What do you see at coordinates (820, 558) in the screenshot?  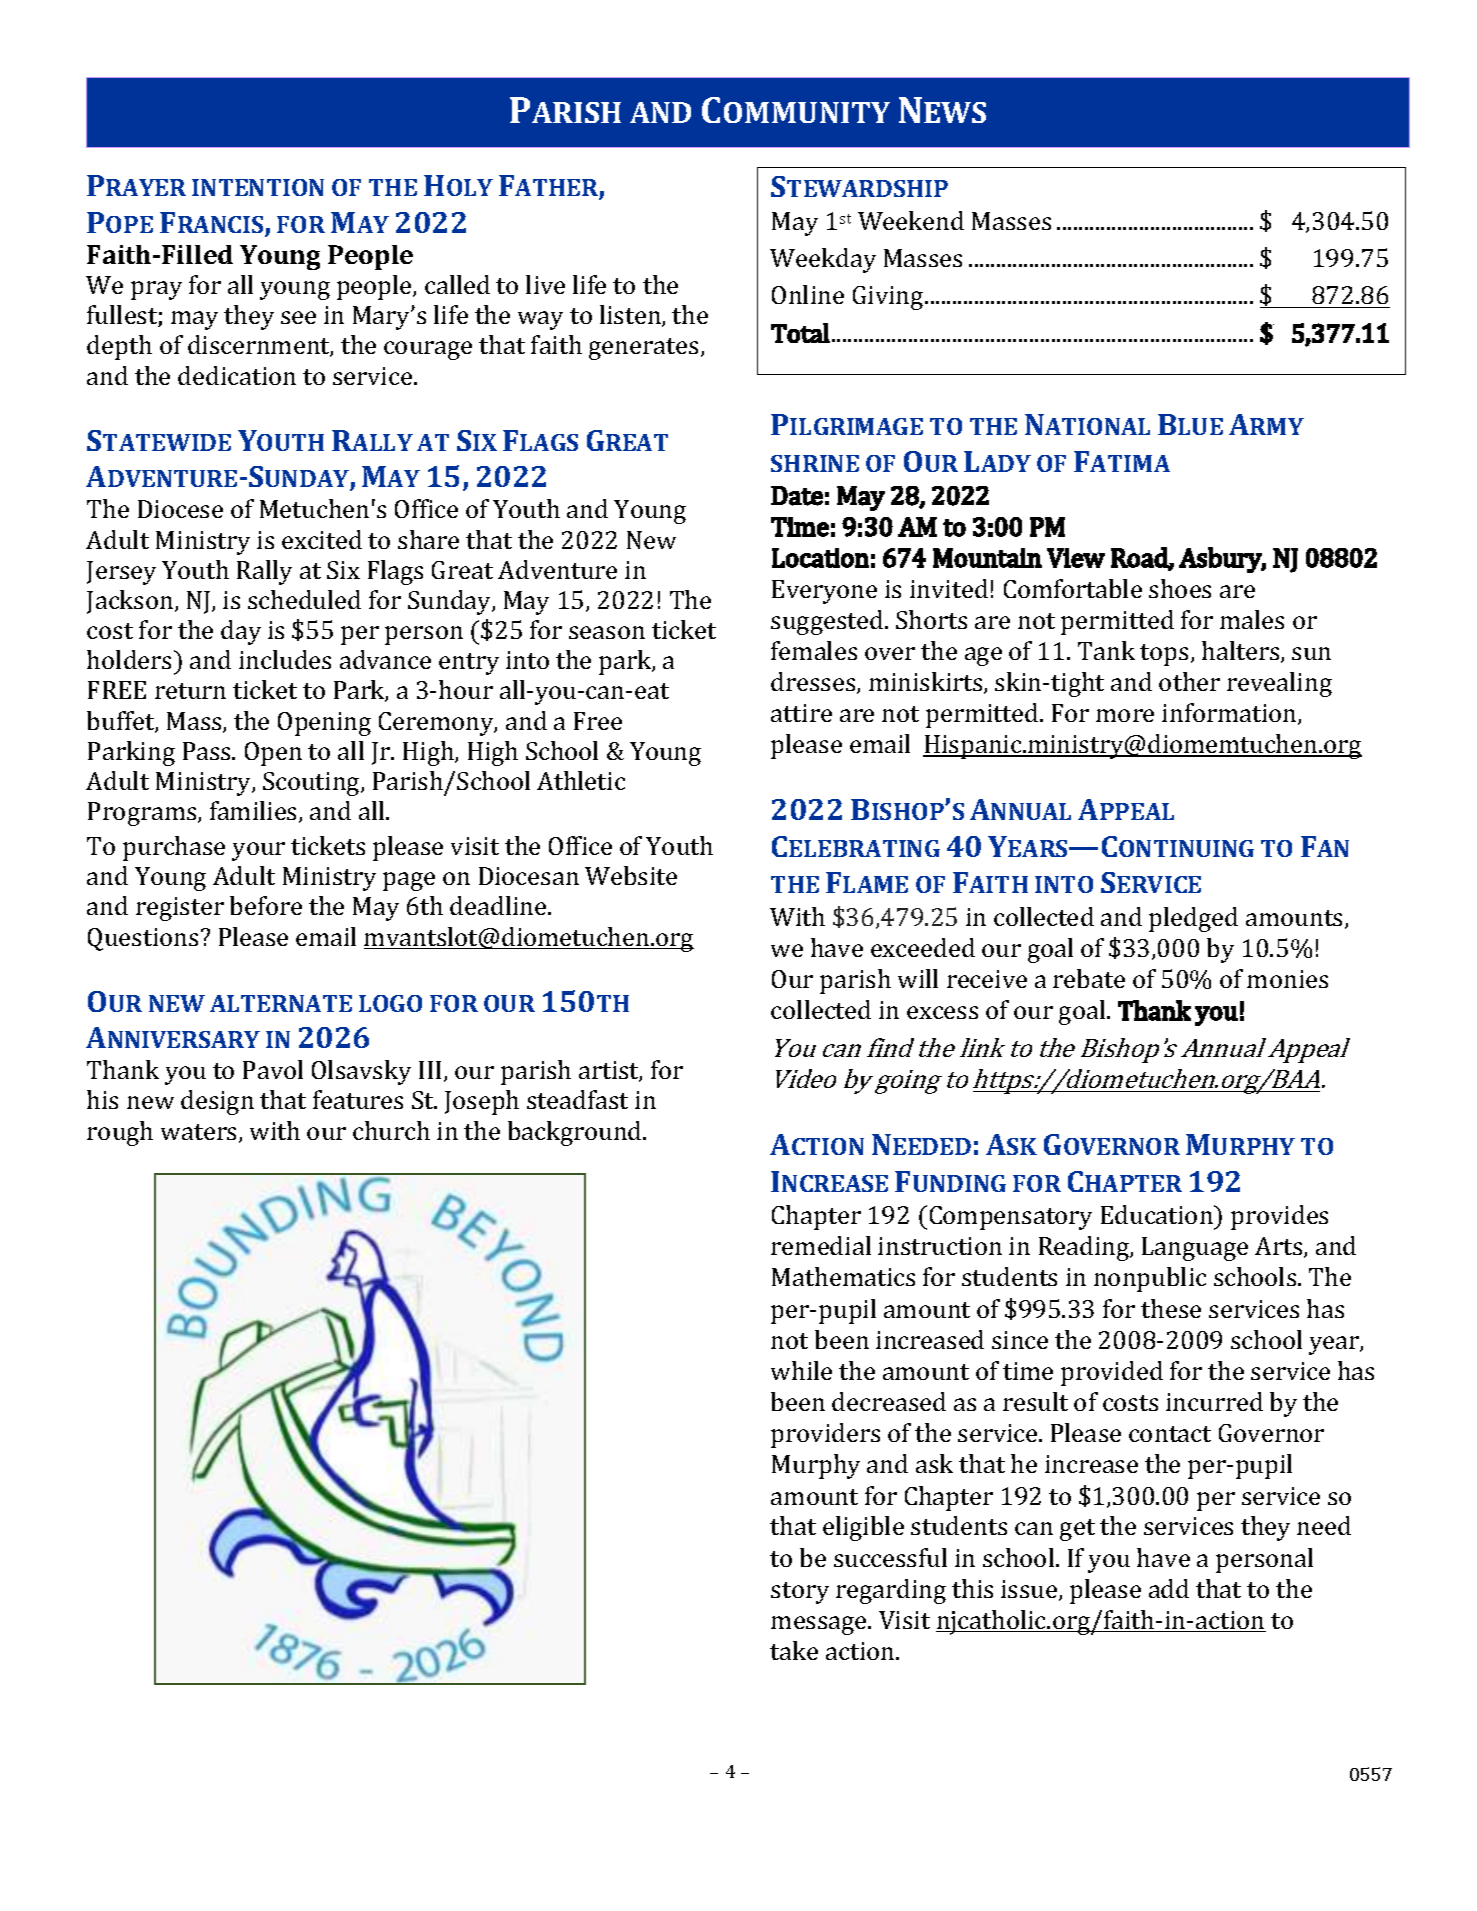 I see `Location` at bounding box center [820, 558].
